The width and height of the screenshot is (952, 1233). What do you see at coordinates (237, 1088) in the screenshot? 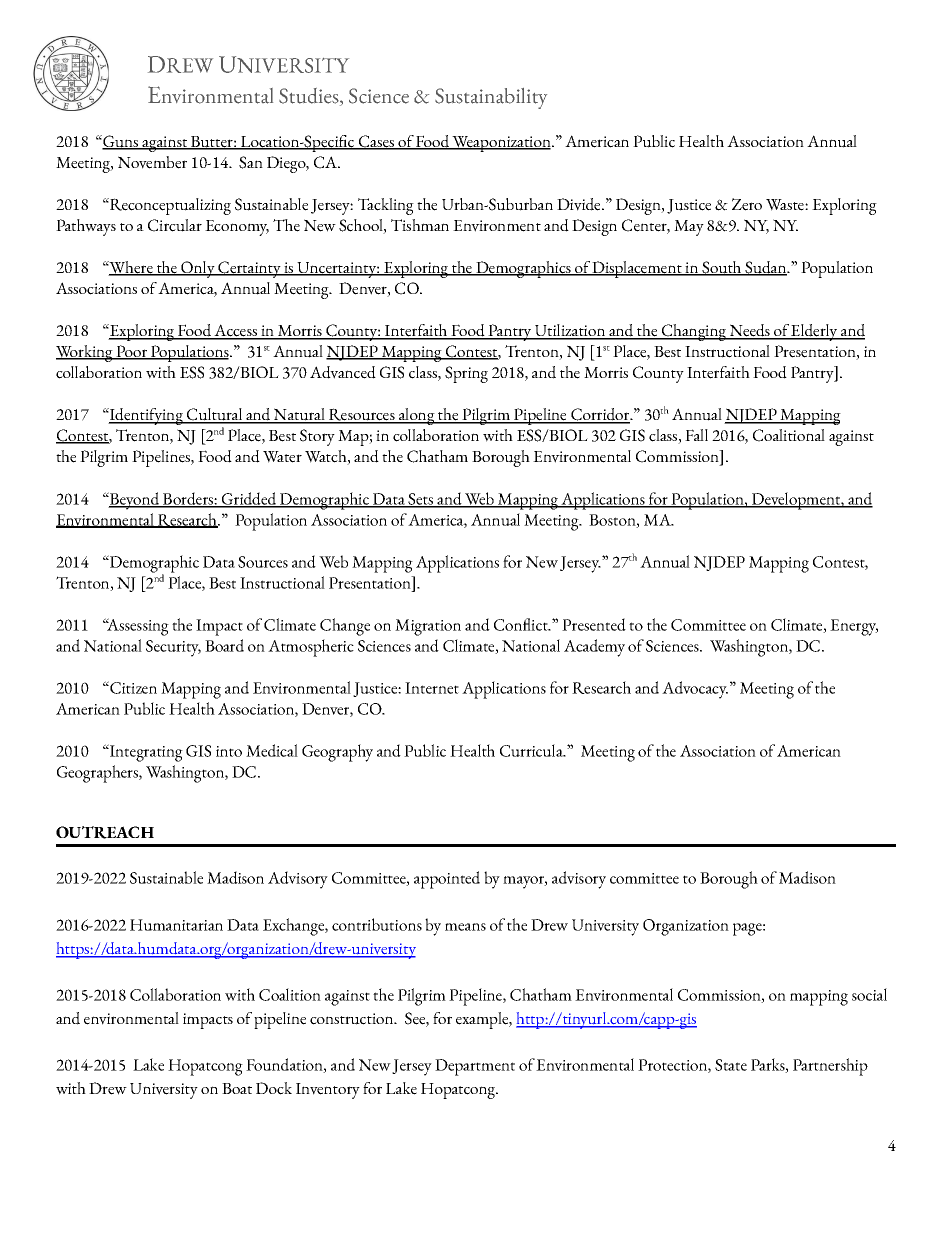
I see `Boat` at bounding box center [237, 1088].
